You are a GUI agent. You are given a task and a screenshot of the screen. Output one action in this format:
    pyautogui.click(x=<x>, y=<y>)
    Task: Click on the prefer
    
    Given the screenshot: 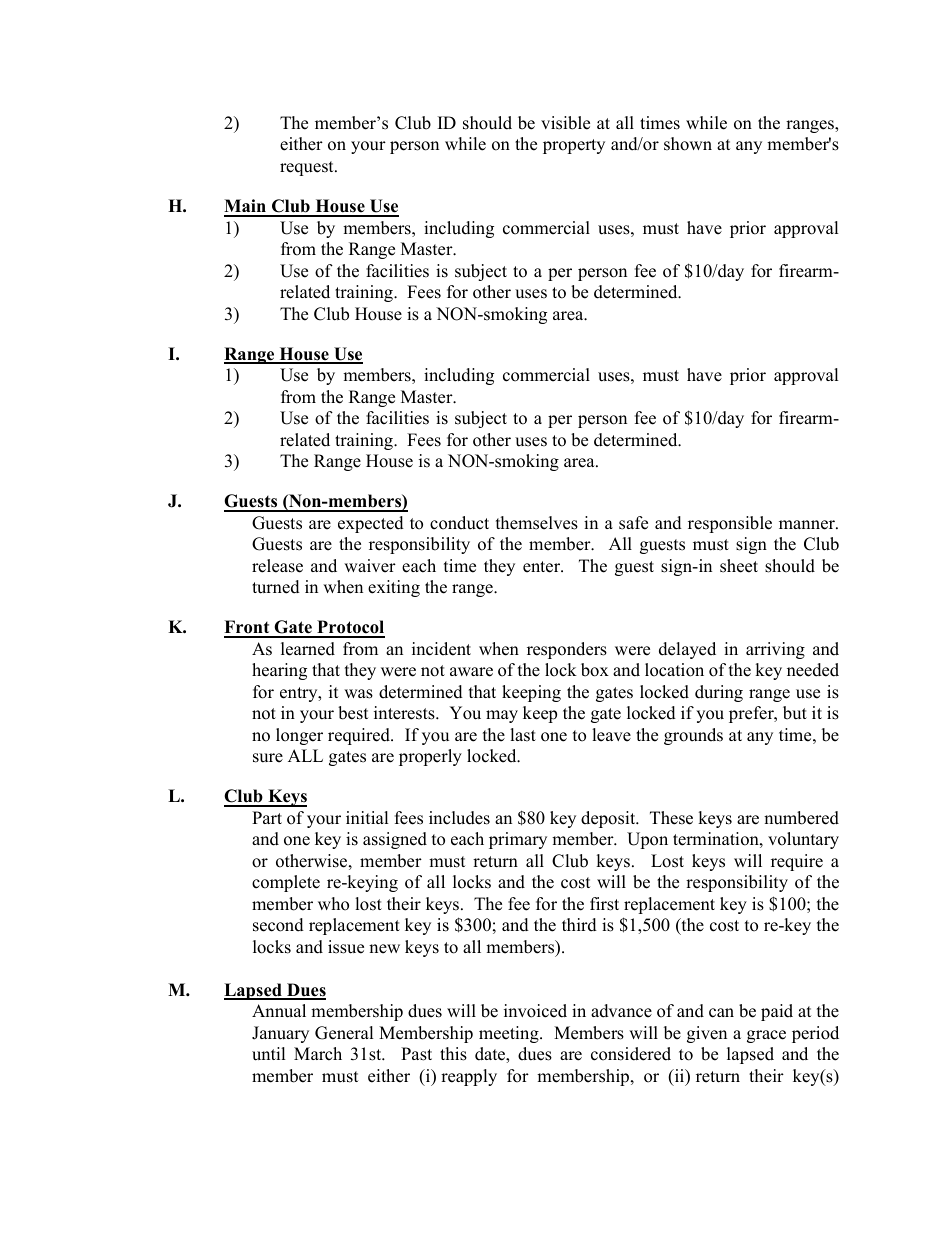 What is the action you would take?
    pyautogui.click(x=752, y=714)
